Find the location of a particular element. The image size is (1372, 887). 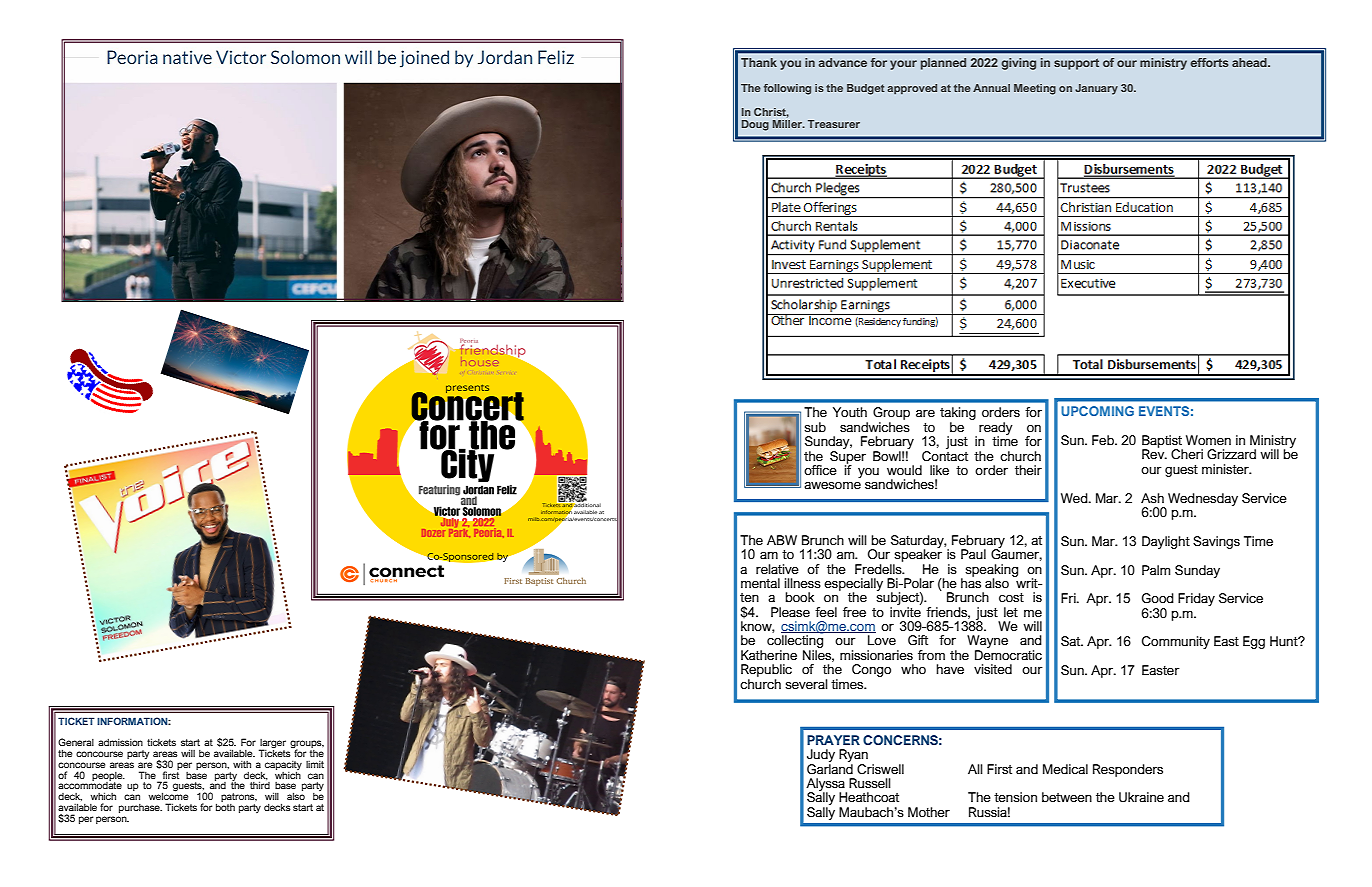

following is located at coordinates (787, 89).
